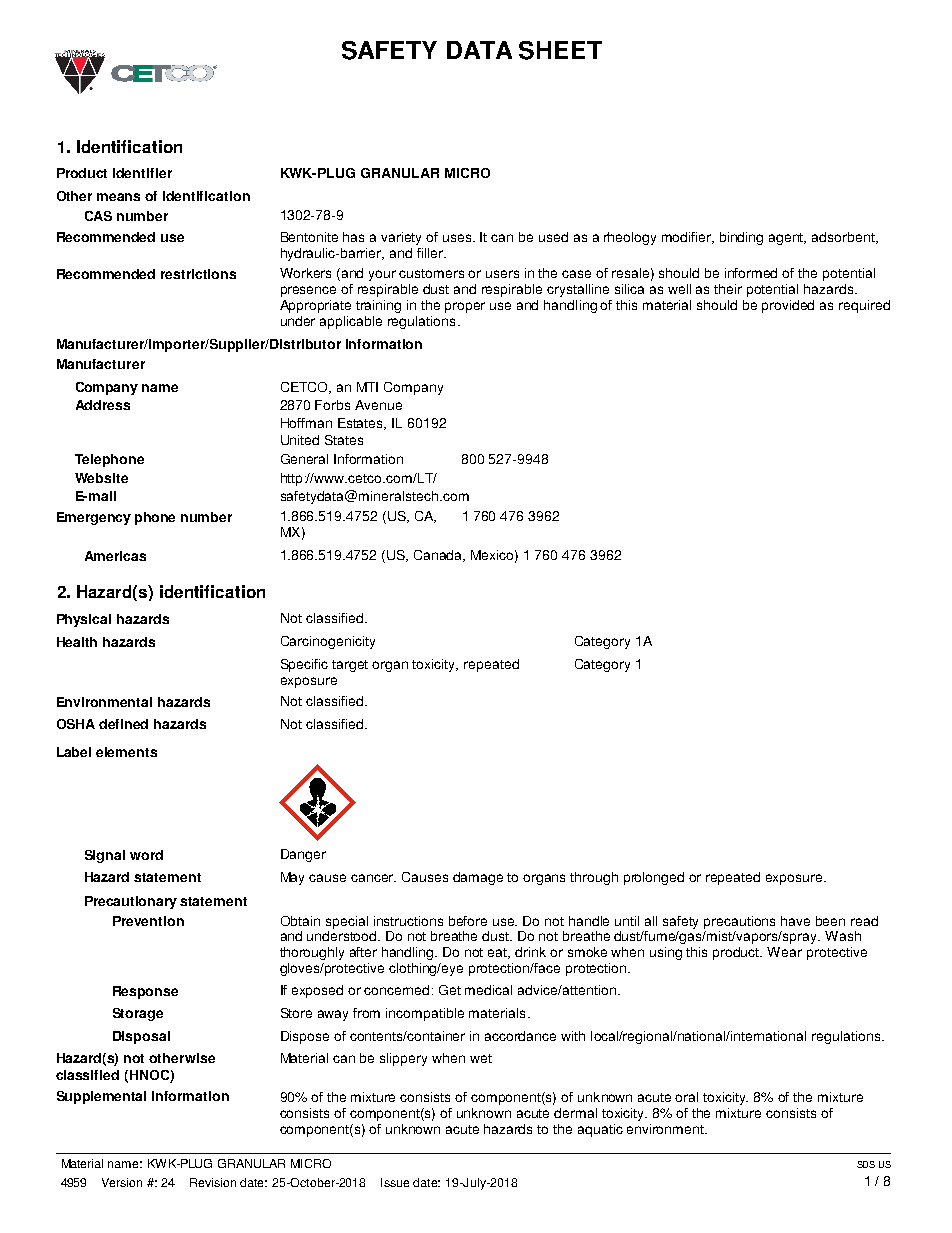  What do you see at coordinates (560, 50) in the screenshot?
I see `SHEET` at bounding box center [560, 50].
